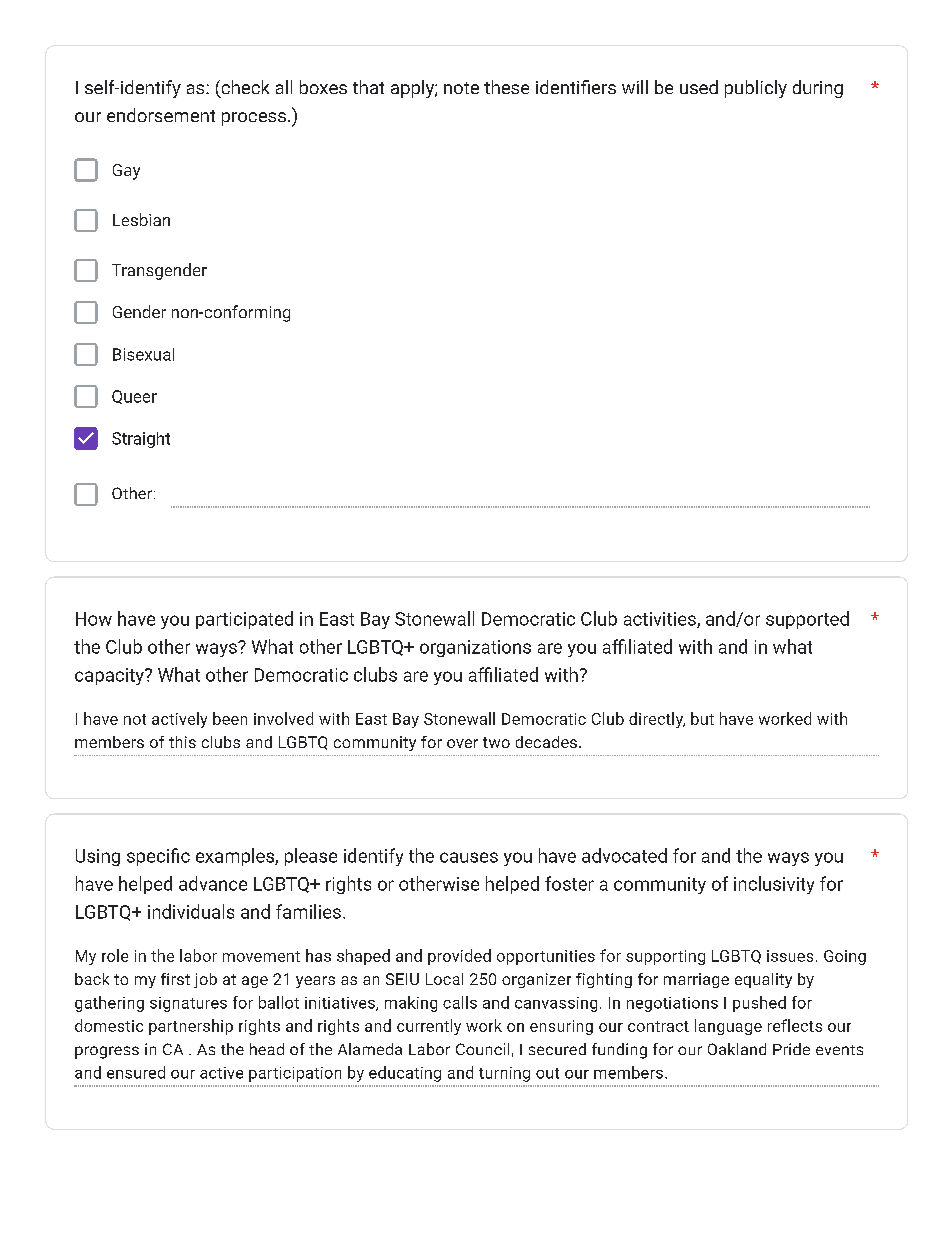 The width and height of the screenshot is (952, 1233). What do you see at coordinates (461, 88) in the screenshot?
I see `note` at bounding box center [461, 88].
